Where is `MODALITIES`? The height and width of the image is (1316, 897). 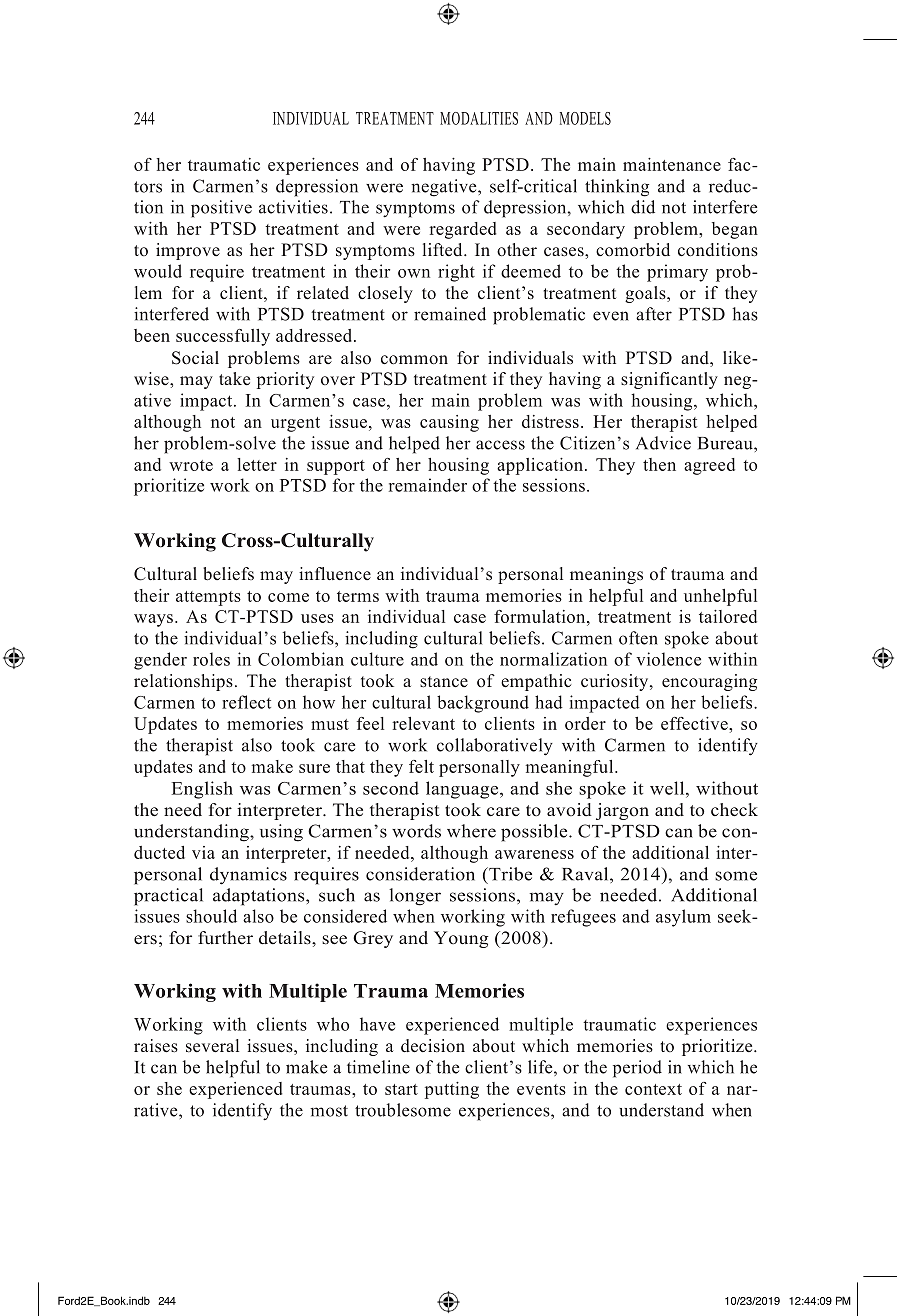
MODALITIES is located at coordinates (479, 118).
